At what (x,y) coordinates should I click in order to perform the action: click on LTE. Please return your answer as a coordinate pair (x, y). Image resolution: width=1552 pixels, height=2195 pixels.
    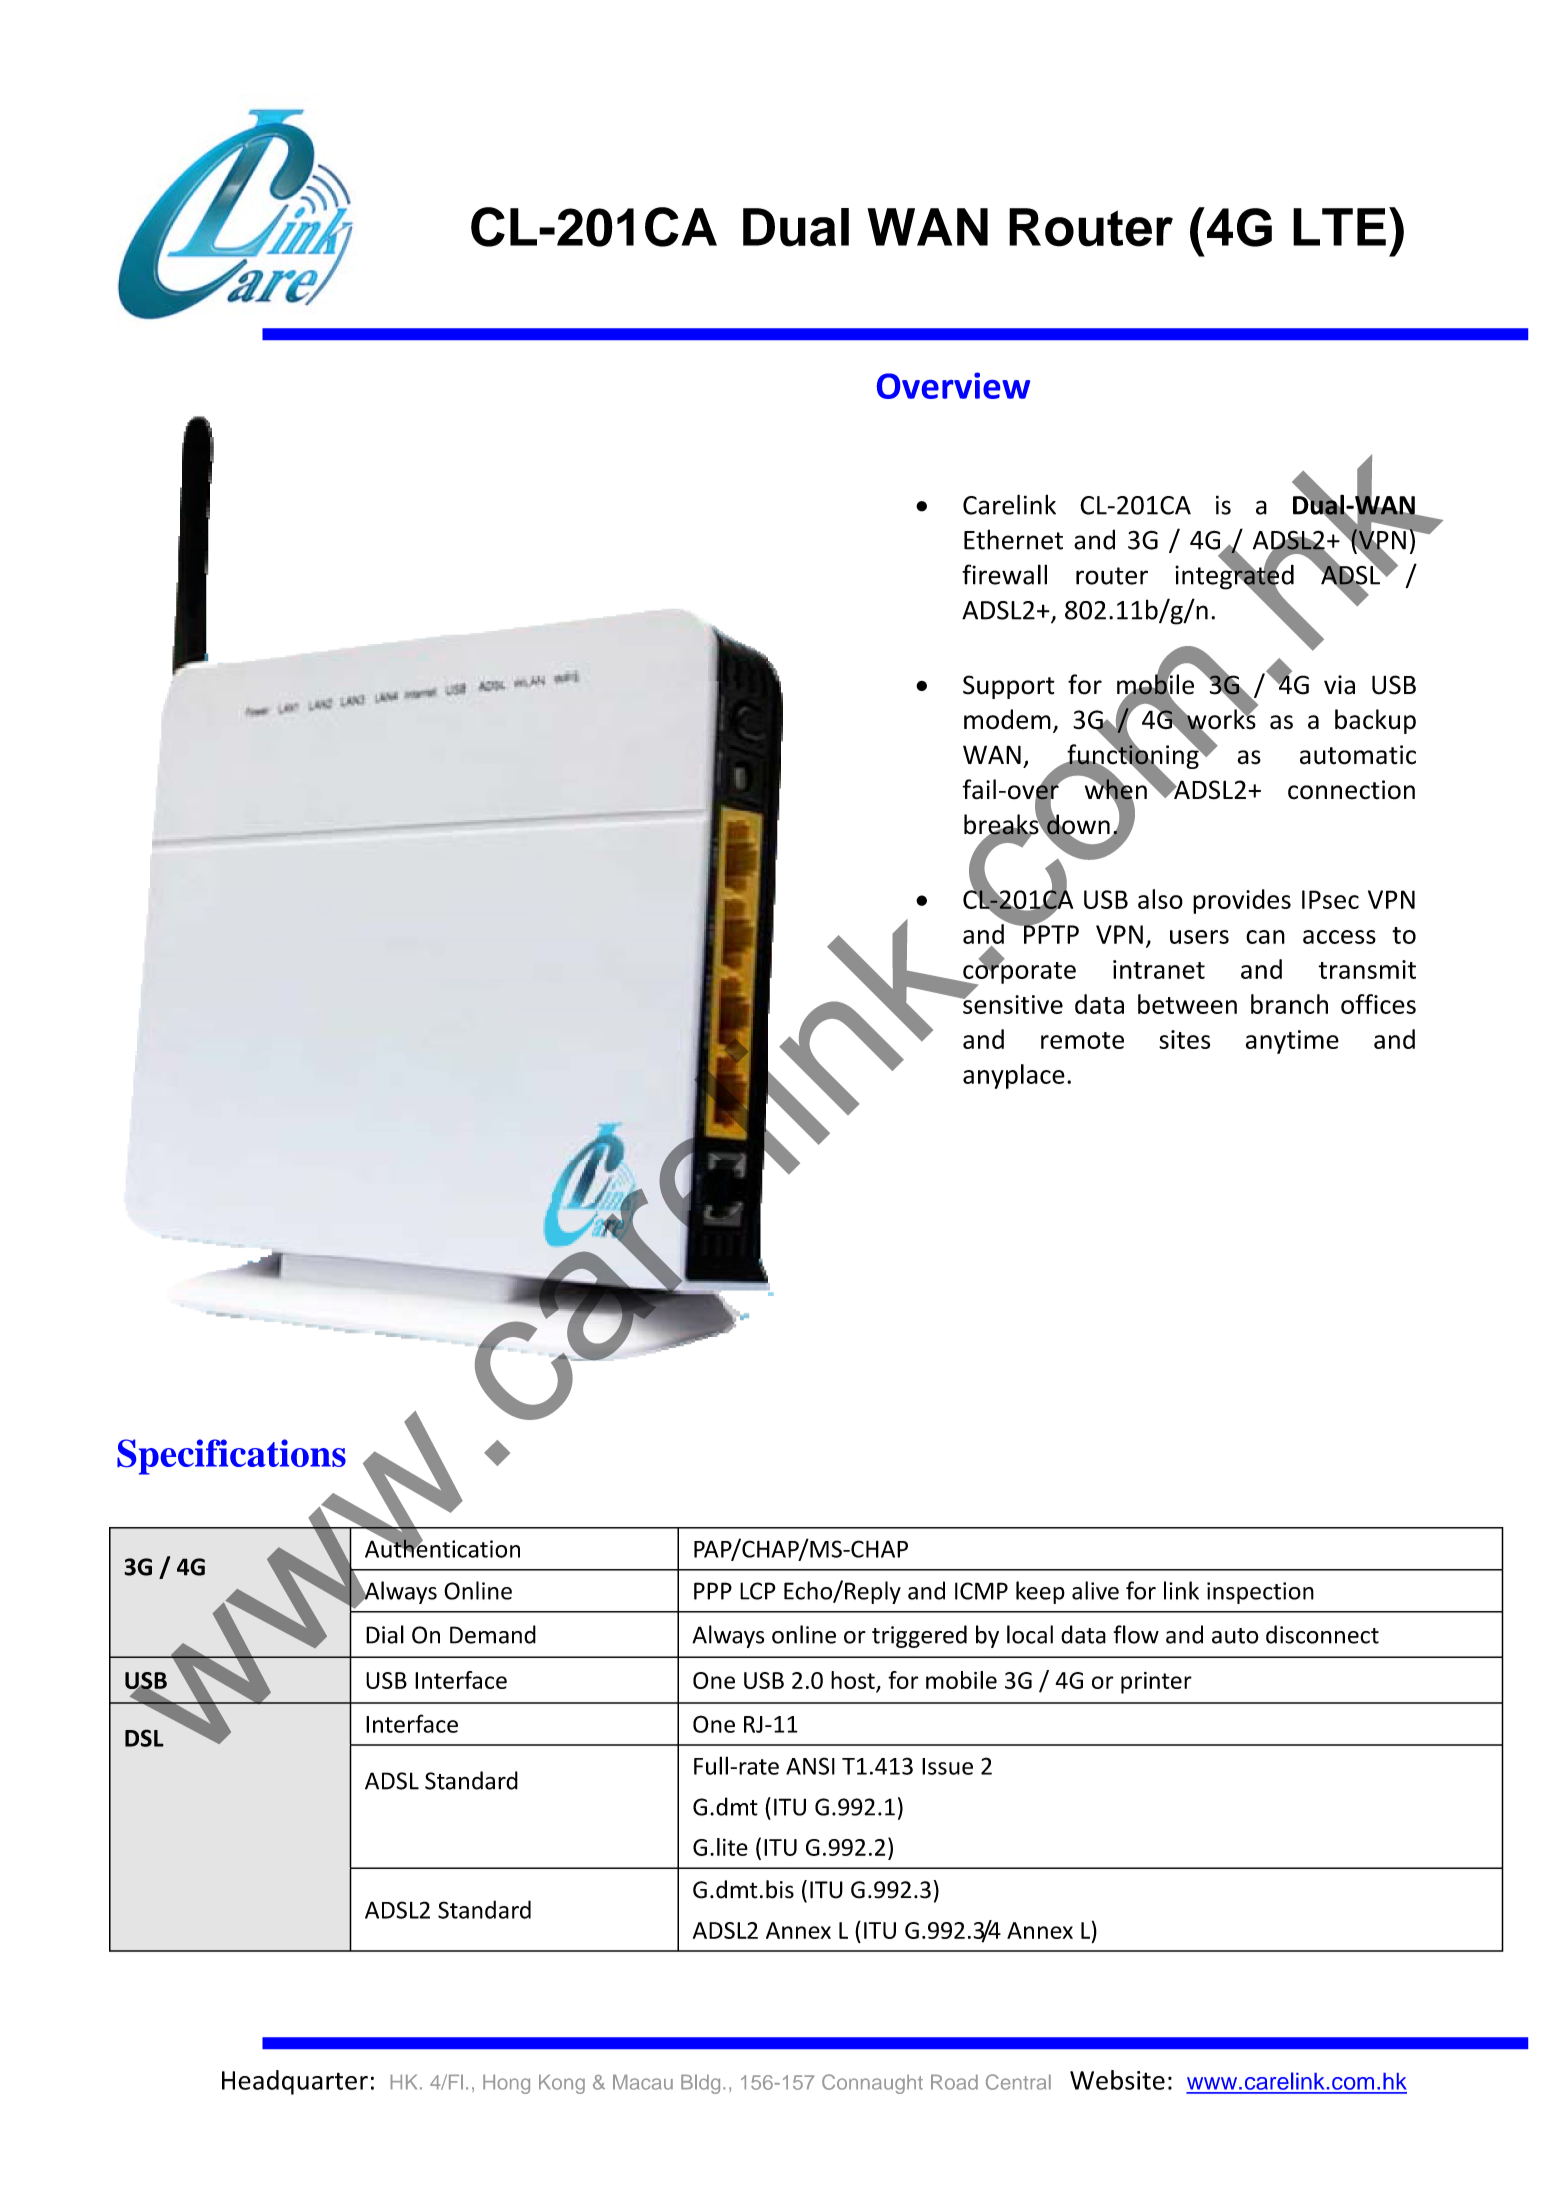
    Looking at the image, I should click on (1339, 227).
